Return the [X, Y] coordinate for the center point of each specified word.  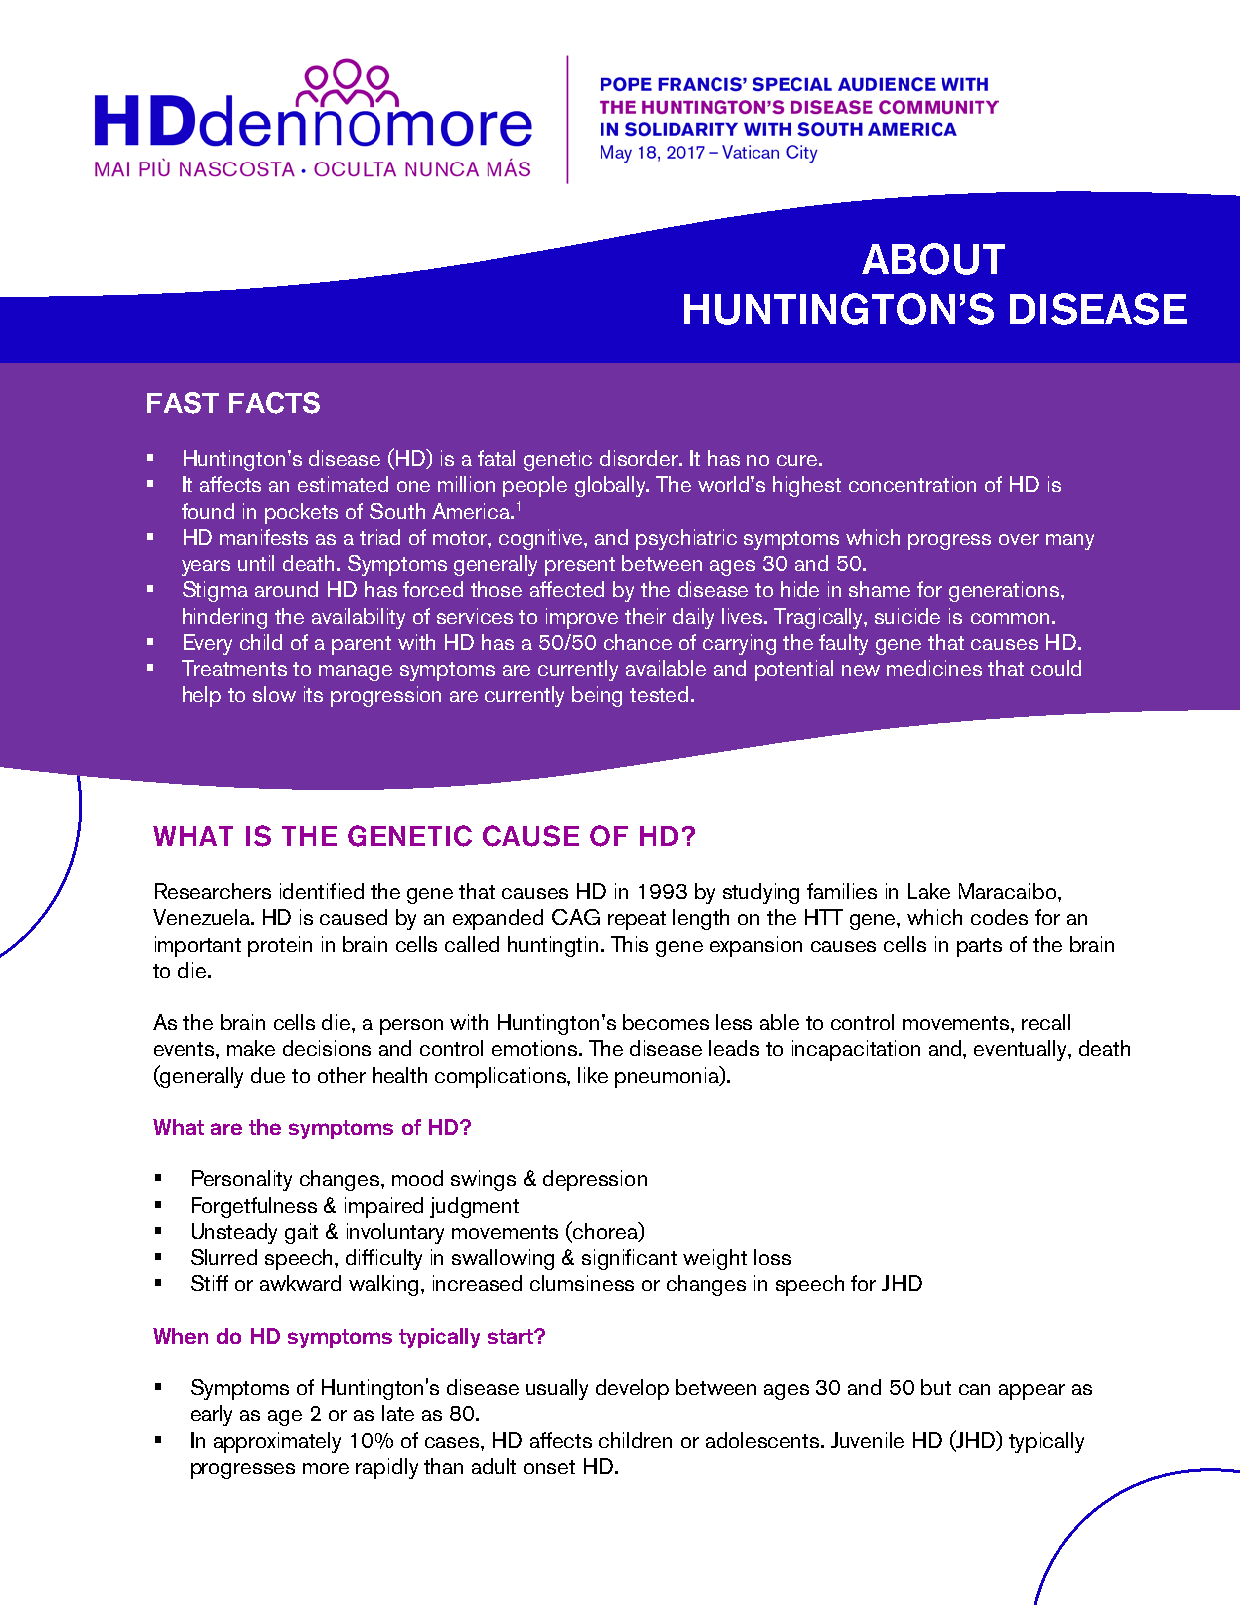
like [593, 1075]
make [251, 1048]
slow [274, 694]
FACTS [274, 403]
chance [638, 642]
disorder [640, 458]
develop [632, 1389]
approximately [277, 1442]
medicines [934, 668]
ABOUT [933, 259]
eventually [1021, 1050]
